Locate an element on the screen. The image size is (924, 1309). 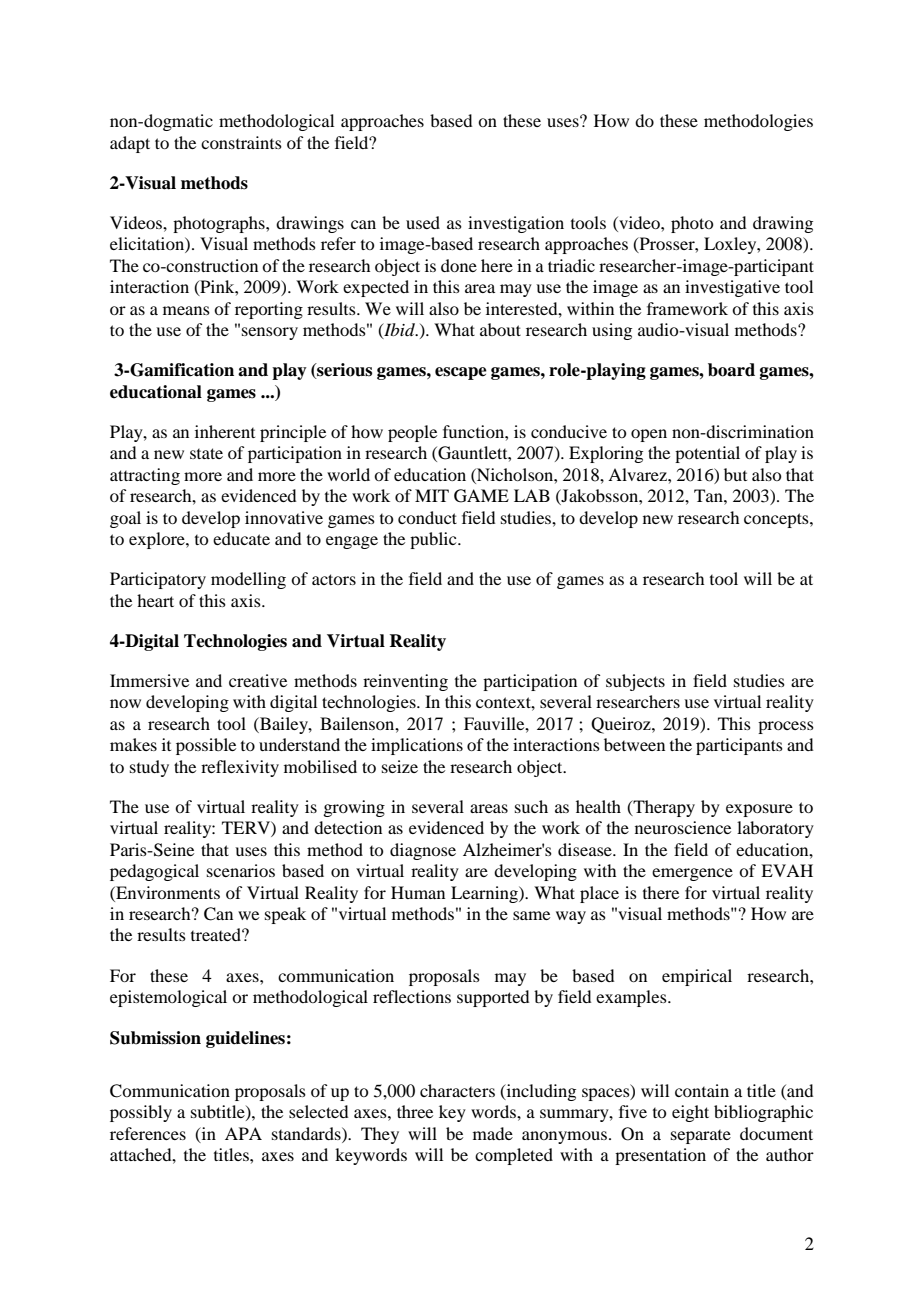
used is located at coordinates (423, 222).
